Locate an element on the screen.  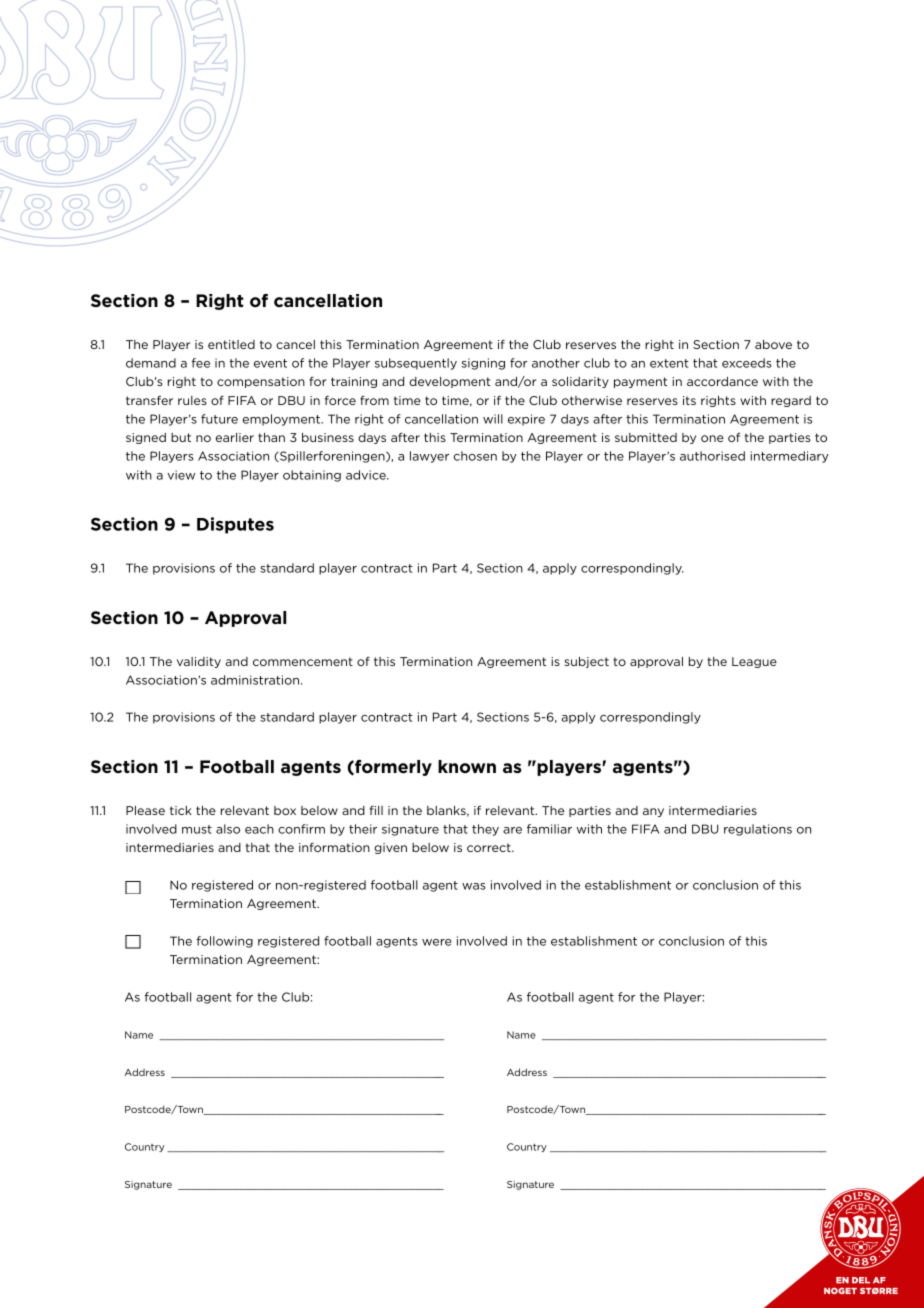
League is located at coordinates (754, 662).
